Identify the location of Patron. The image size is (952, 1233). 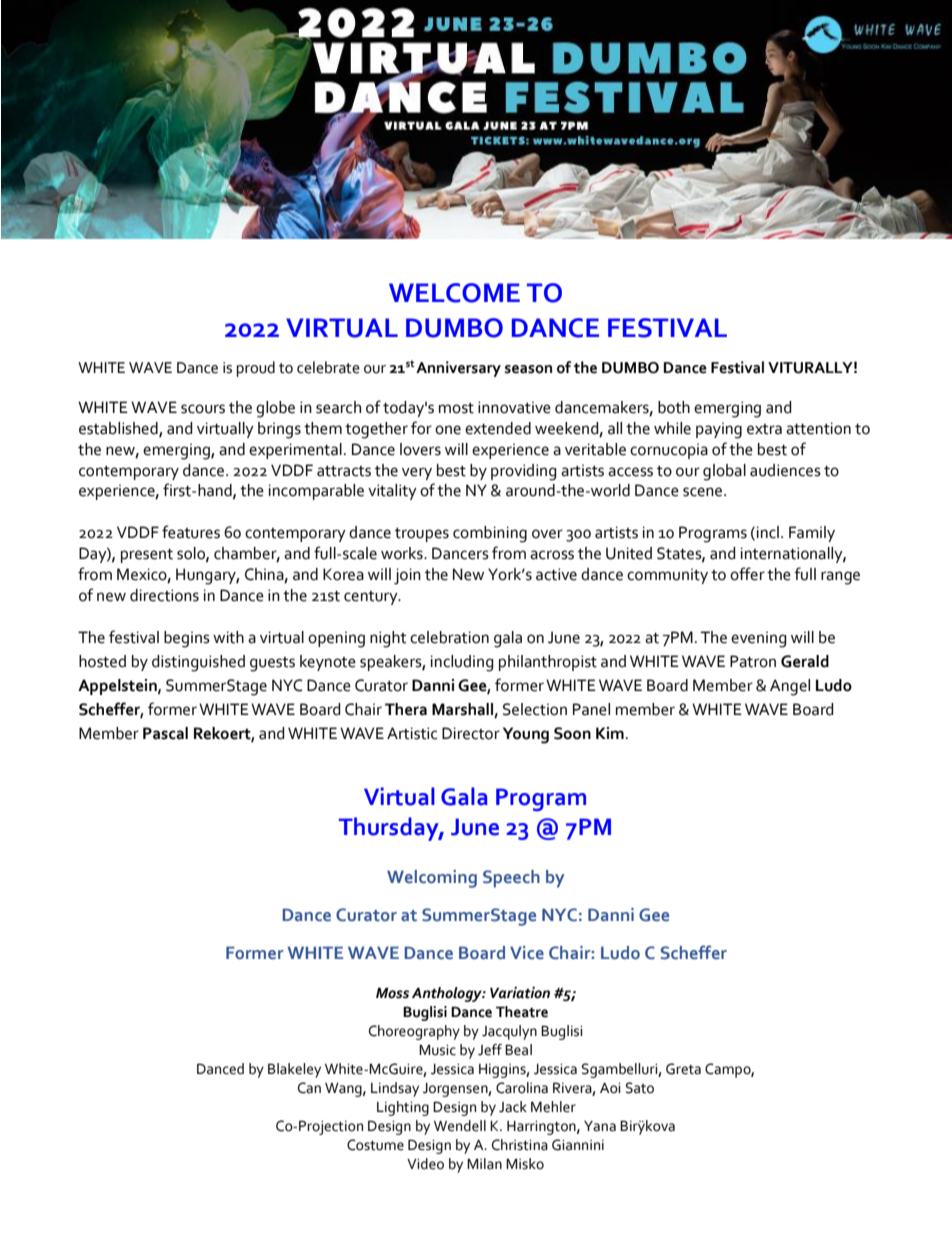
(753, 661).
